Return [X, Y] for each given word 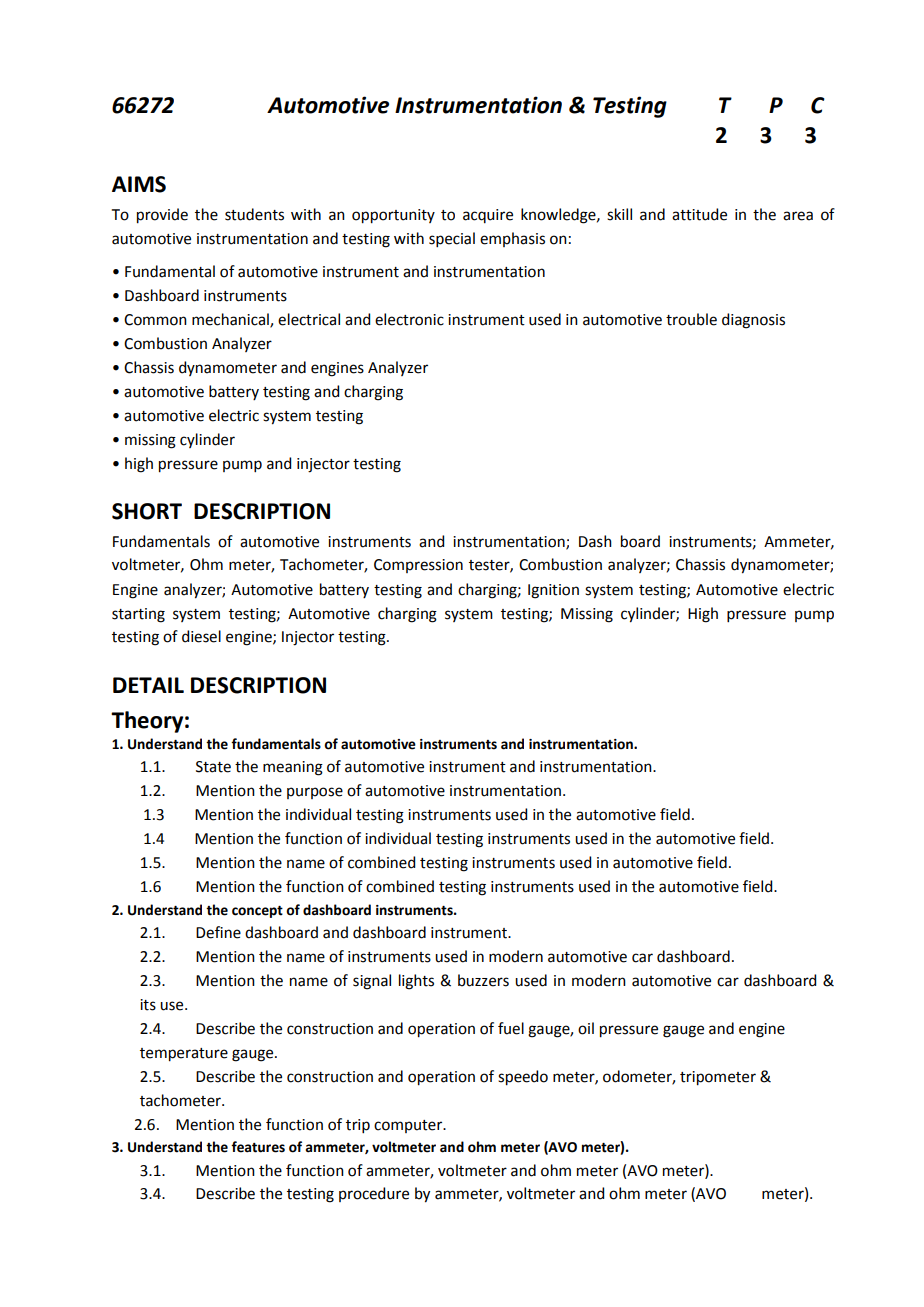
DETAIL [148, 685]
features [258, 1147]
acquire [488, 216]
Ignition [553, 591]
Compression [418, 566]
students [254, 214]
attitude [699, 214]
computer [409, 1126]
